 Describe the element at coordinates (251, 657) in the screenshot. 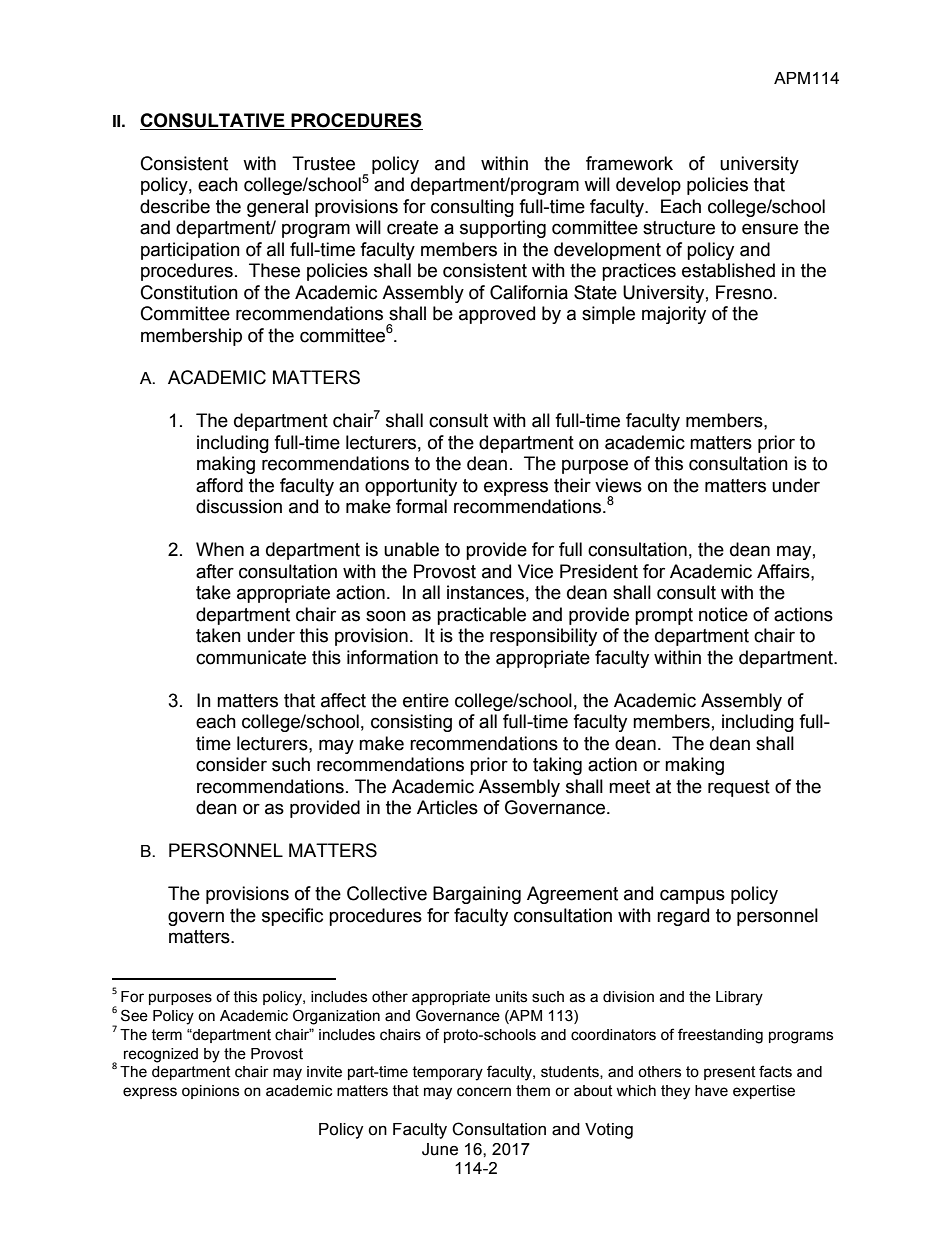

I see `communicate` at that location.
